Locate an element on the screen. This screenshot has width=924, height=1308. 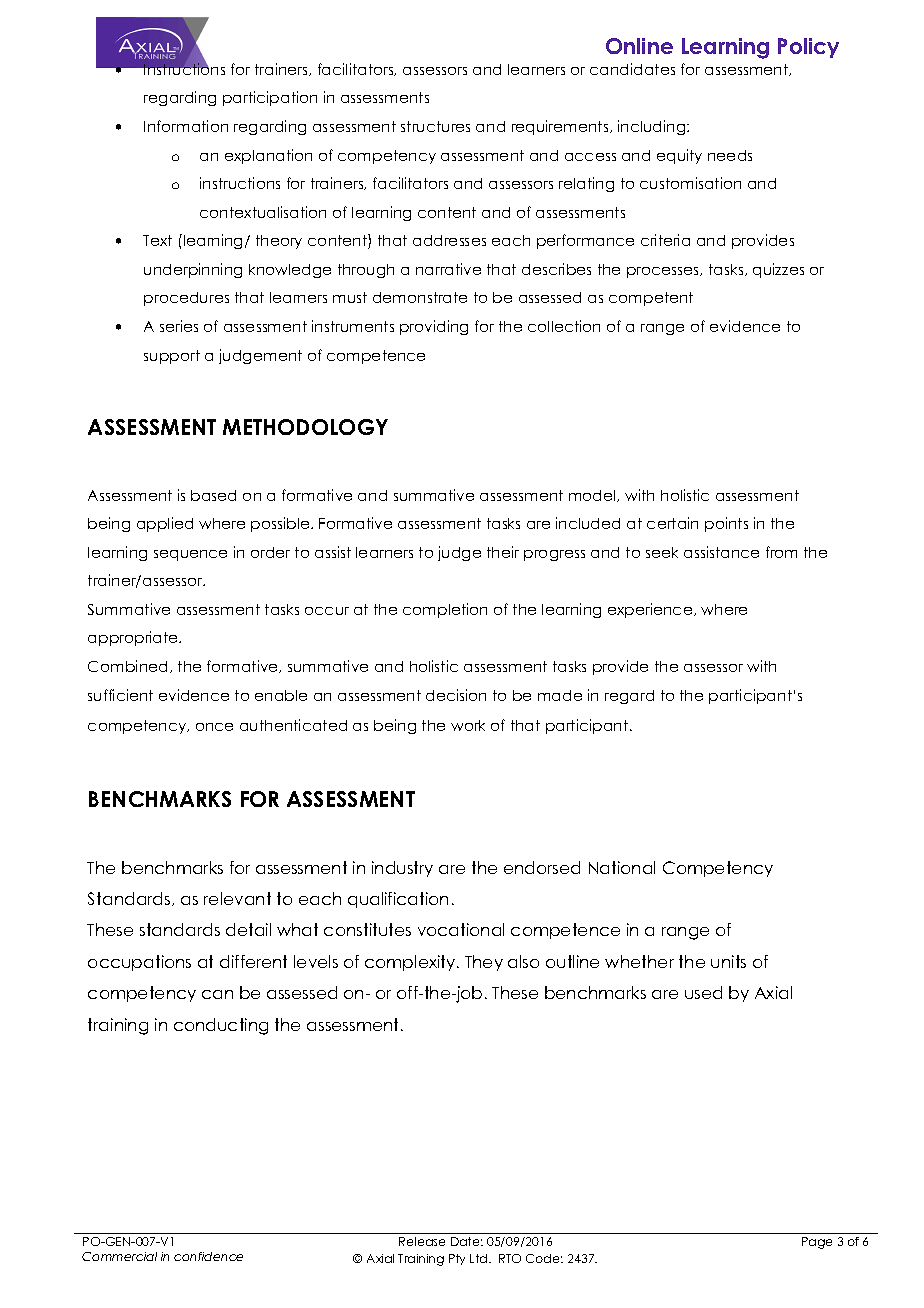
needs is located at coordinates (730, 155).
